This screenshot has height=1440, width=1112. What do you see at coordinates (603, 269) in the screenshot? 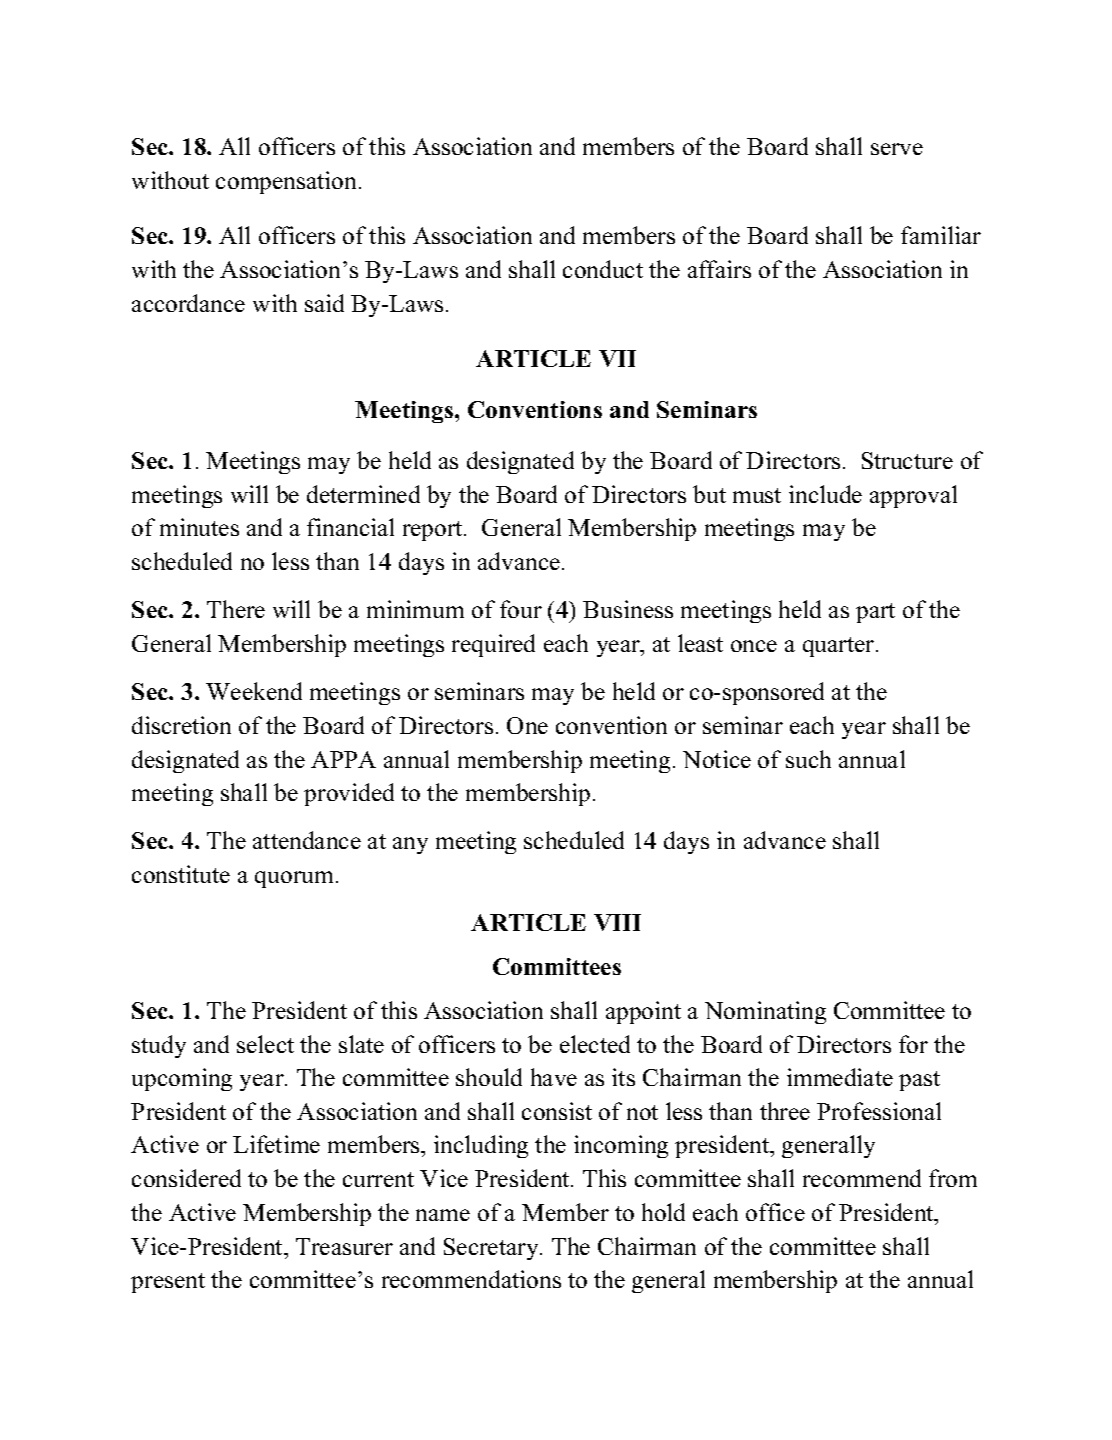
I see `conduct` at bounding box center [603, 269].
